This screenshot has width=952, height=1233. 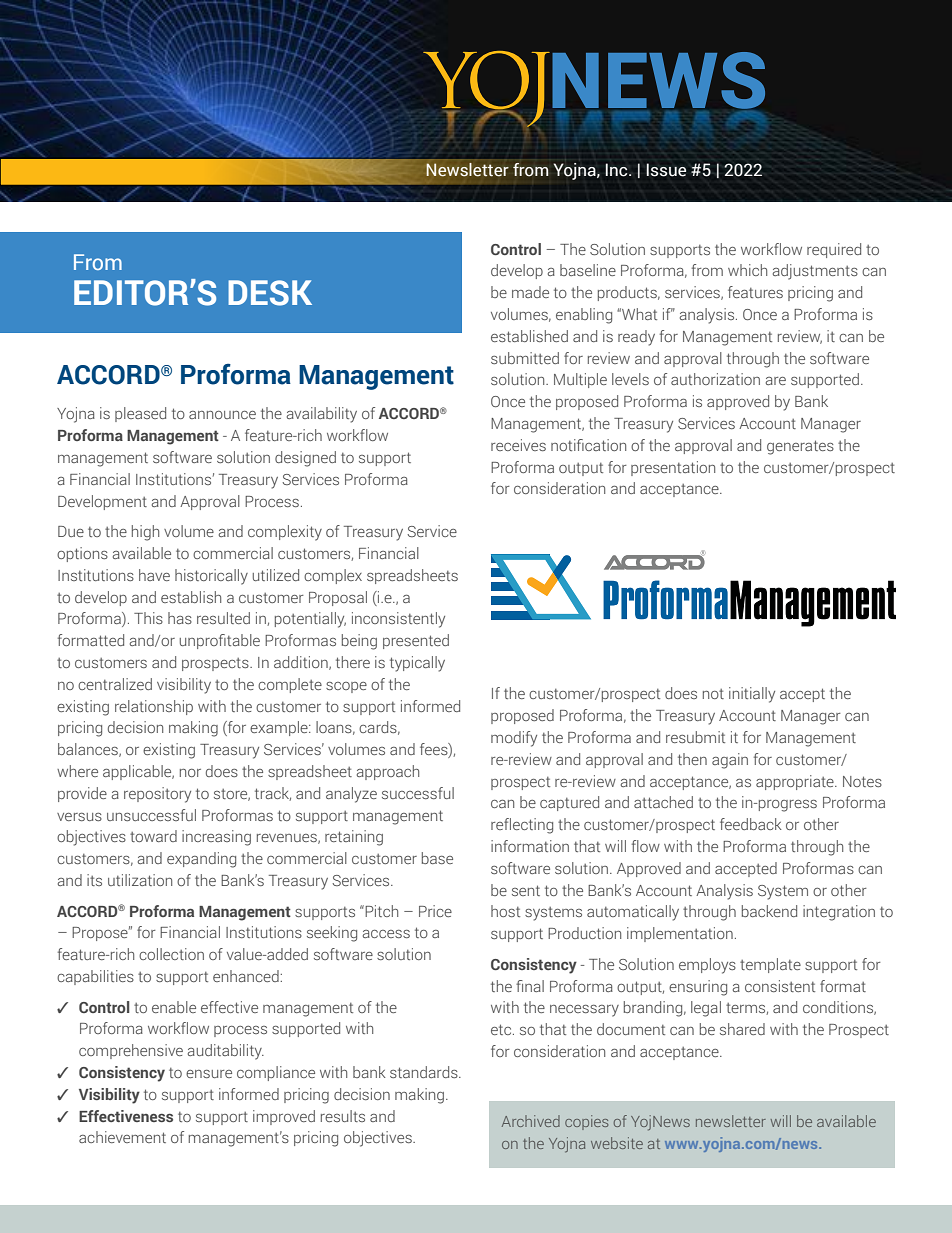 I want to click on Price, so click(x=435, y=911).
